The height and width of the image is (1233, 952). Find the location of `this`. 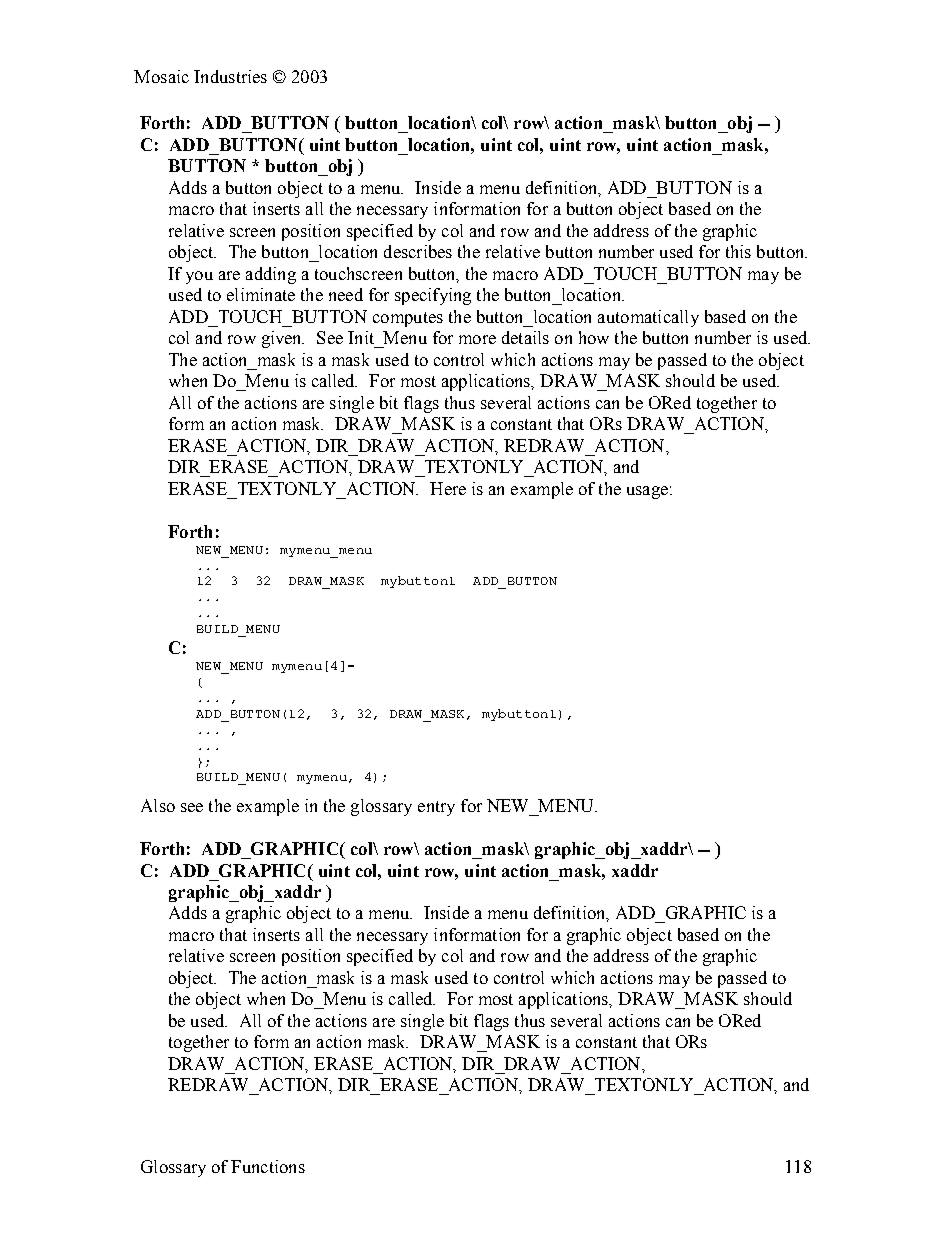

this is located at coordinates (738, 251).
